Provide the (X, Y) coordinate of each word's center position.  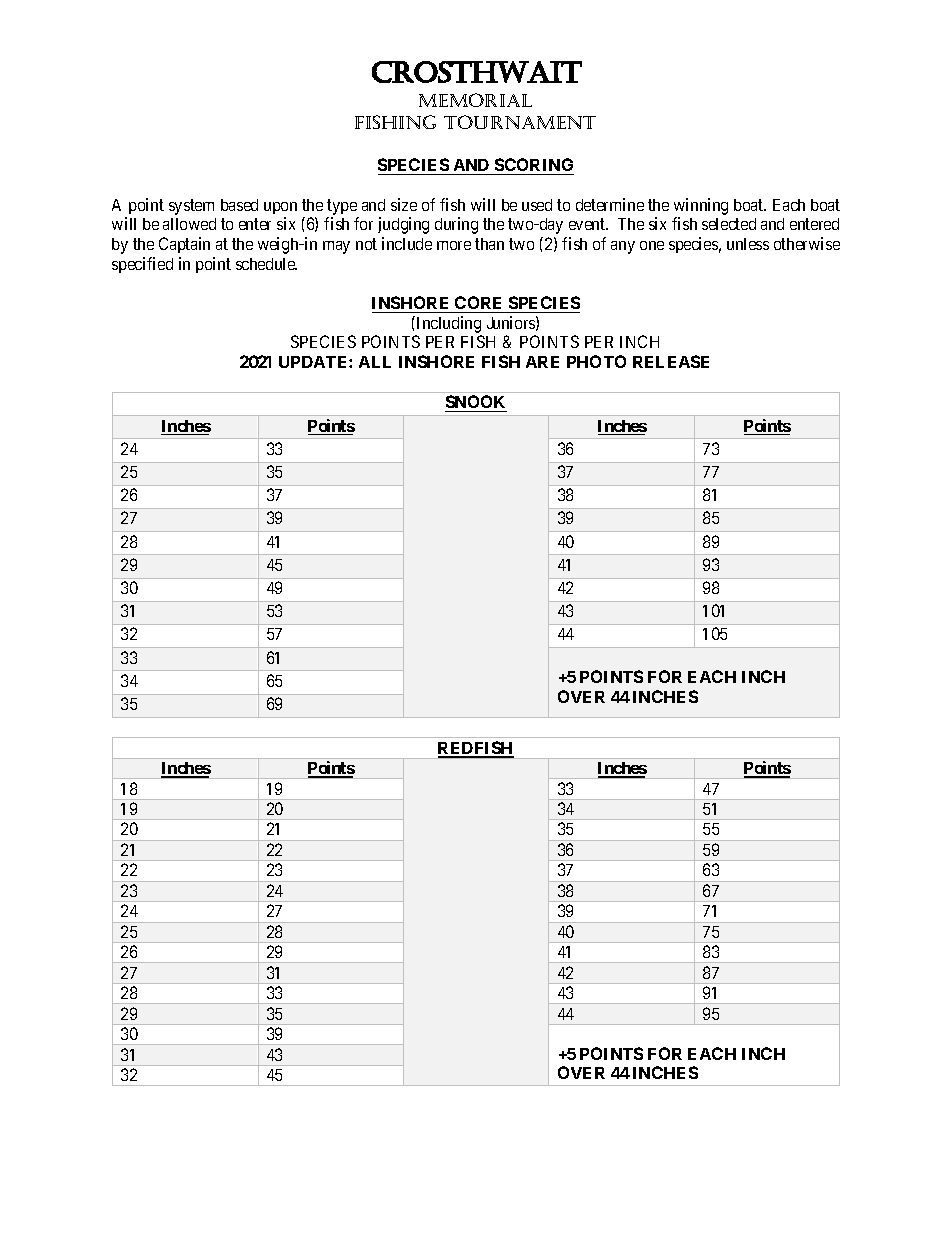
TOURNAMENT (520, 122)
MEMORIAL (475, 100)
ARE (542, 362)
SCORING (533, 166)
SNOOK (476, 403)
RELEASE (671, 361)
